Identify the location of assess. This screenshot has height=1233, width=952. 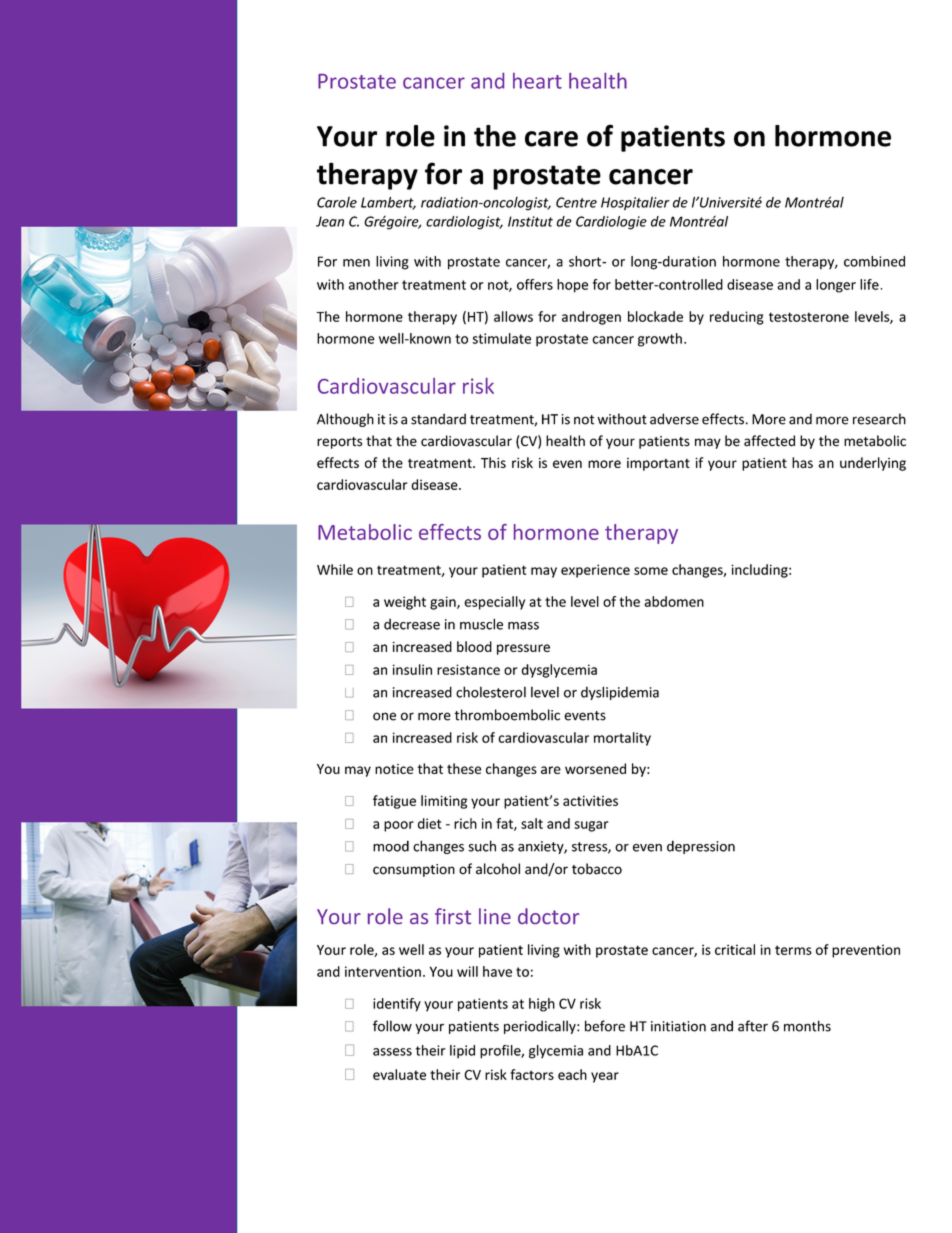
(392, 1052).
